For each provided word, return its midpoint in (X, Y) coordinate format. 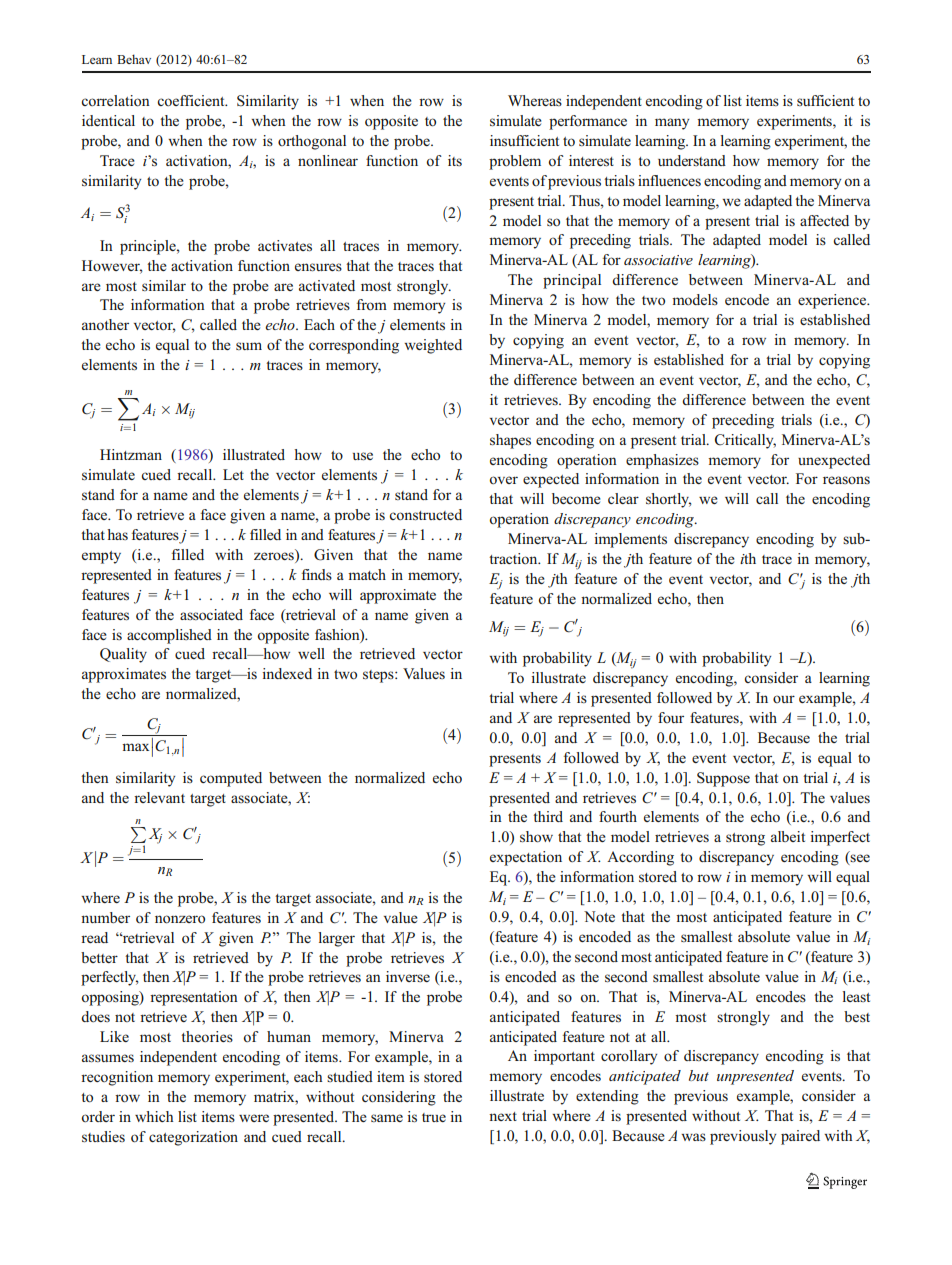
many (672, 124)
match (367, 574)
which (154, 1116)
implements (630, 540)
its (455, 160)
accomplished (169, 636)
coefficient (192, 100)
